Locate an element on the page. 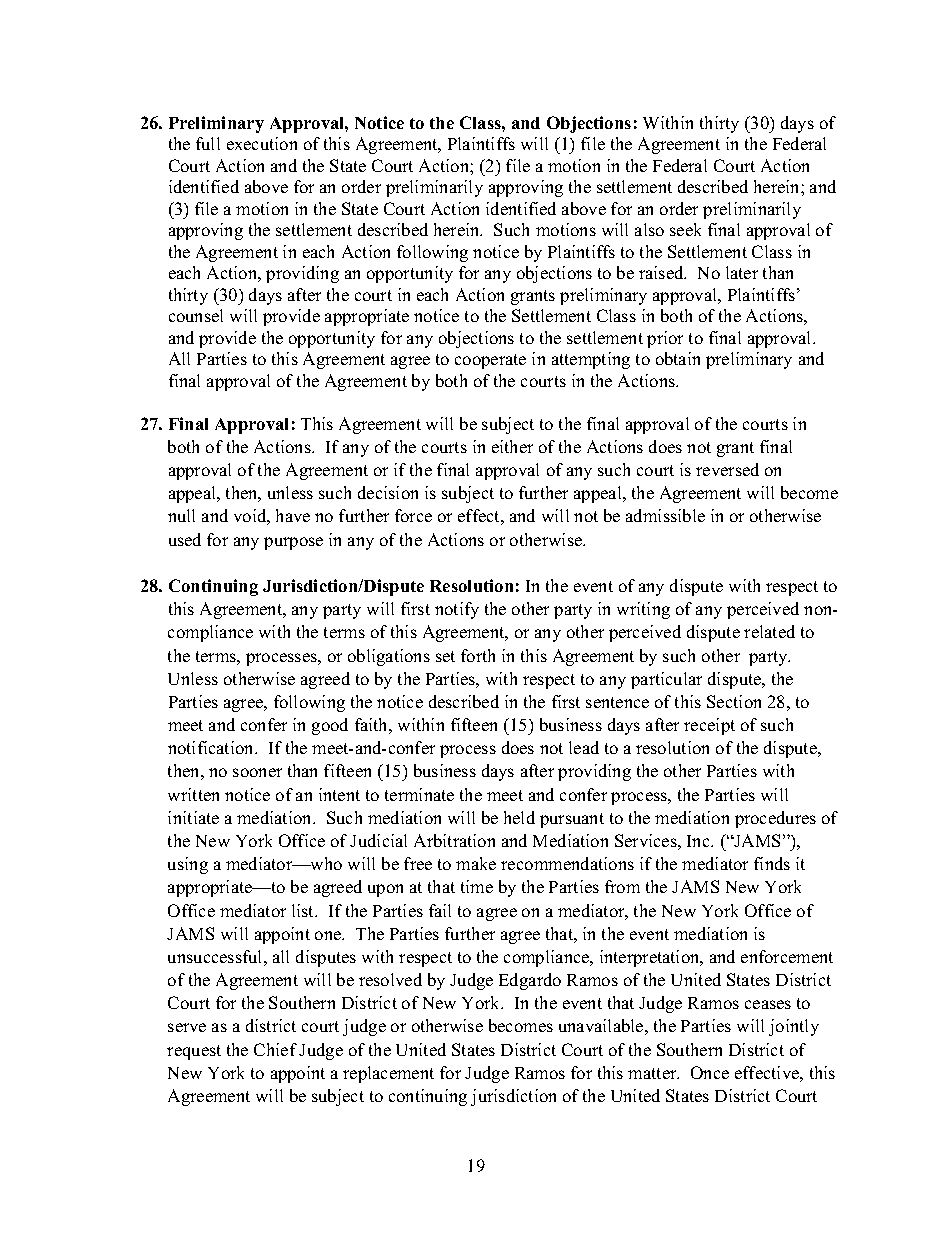 Image resolution: width=952 pixels, height=1233 pixels. receipt is located at coordinates (709, 726).
